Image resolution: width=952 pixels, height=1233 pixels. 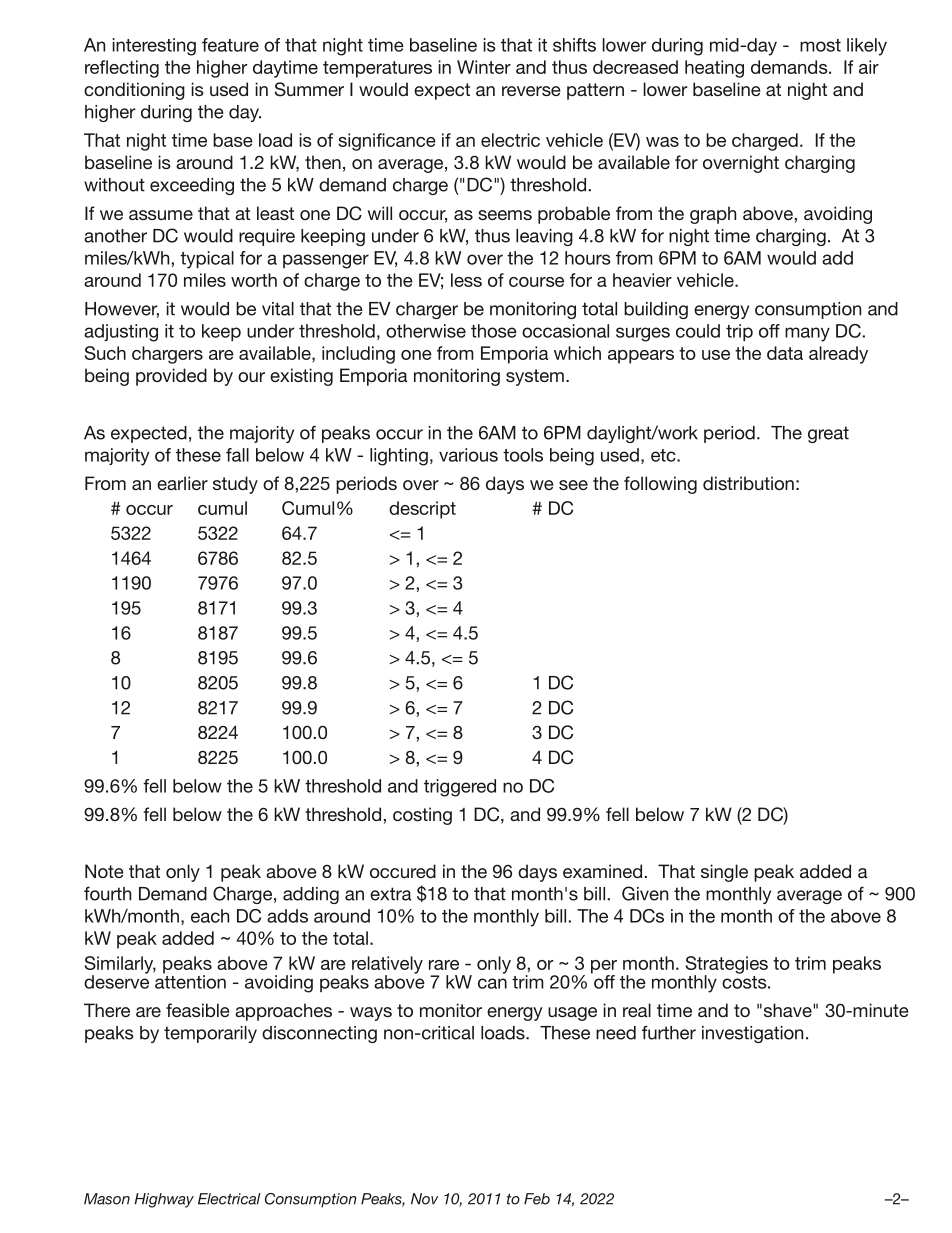 I want to click on various, so click(x=468, y=455).
